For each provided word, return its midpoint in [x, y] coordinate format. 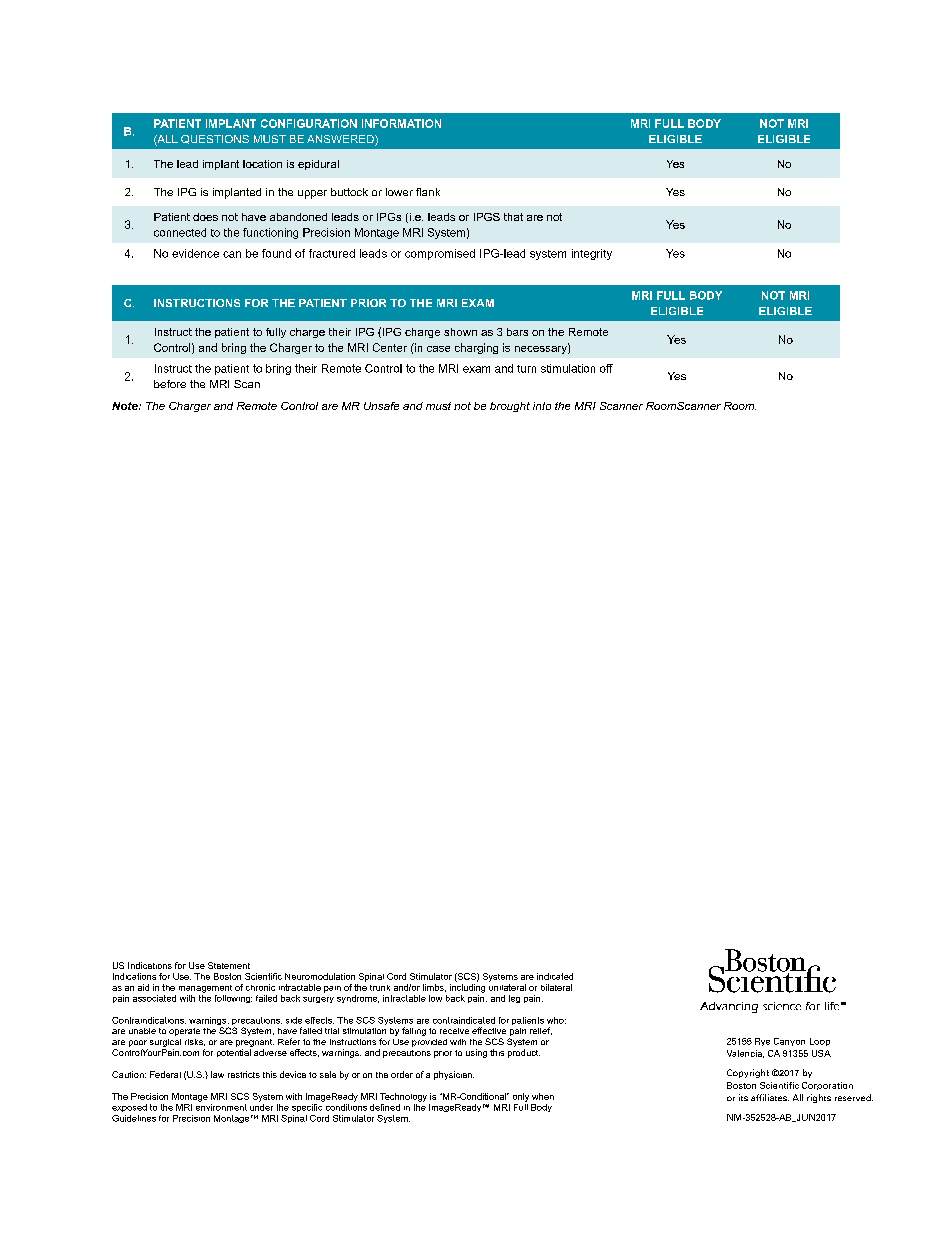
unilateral [507, 986]
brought [510, 407]
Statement [229, 965]
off [606, 368]
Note [126, 406]
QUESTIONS [215, 139]
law [217, 1074]
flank [428, 192]
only [521, 1097]
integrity [592, 254]
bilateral [556, 987]
